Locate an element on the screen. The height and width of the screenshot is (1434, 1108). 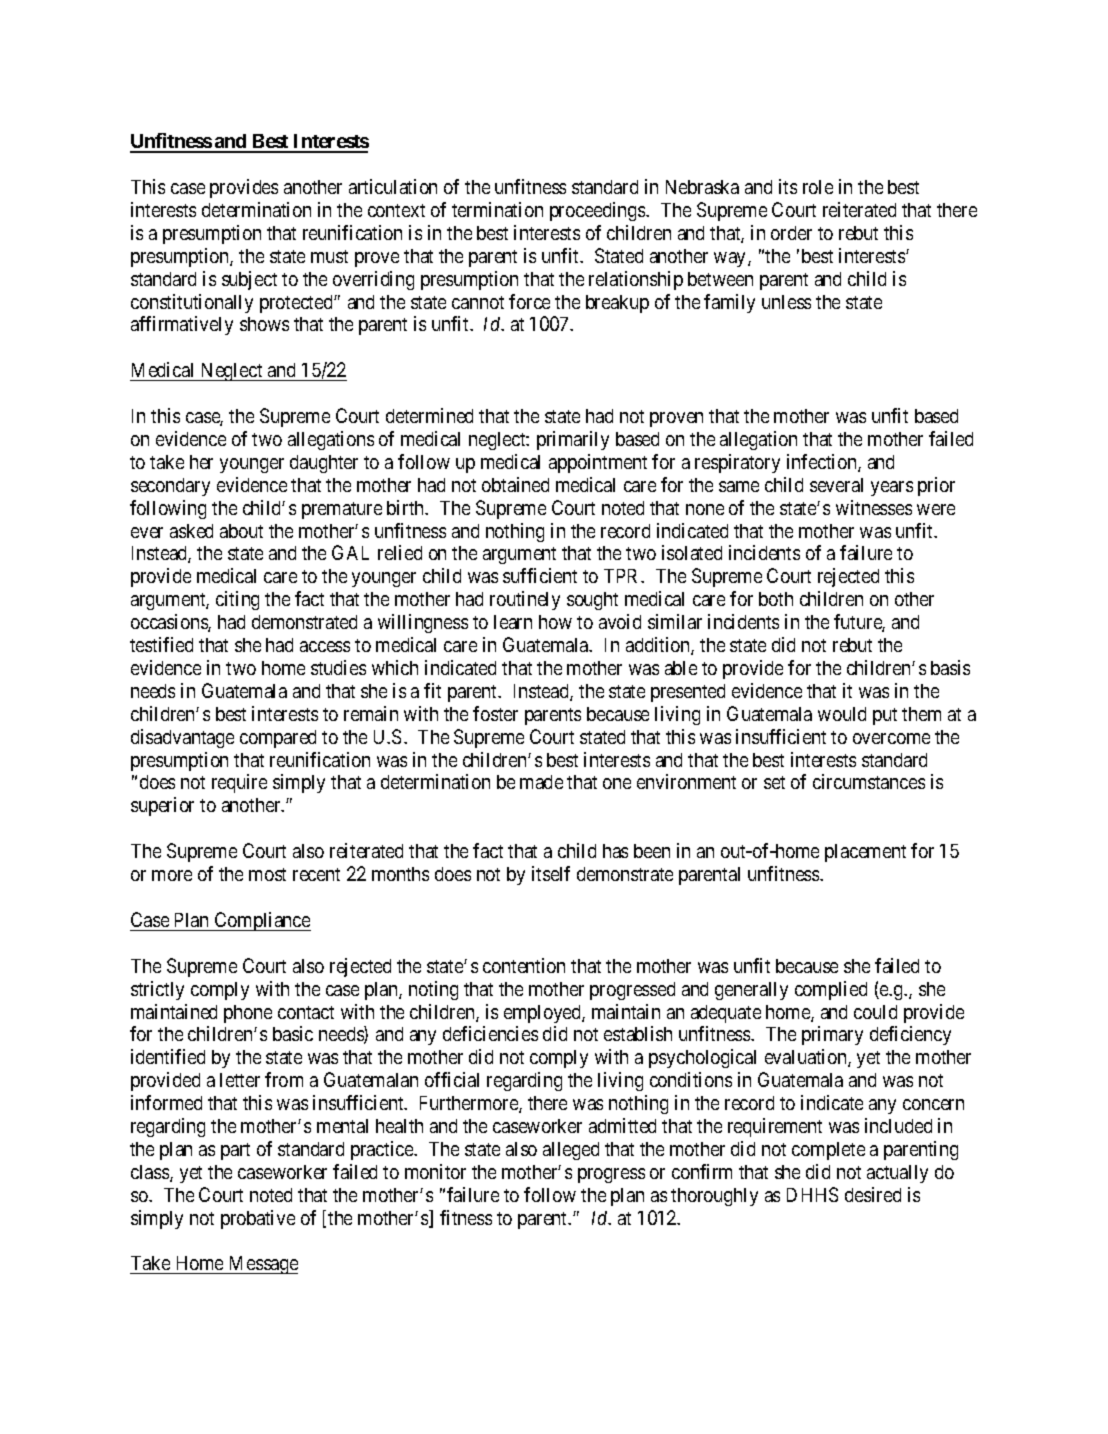
daughter is located at coordinates (324, 464).
